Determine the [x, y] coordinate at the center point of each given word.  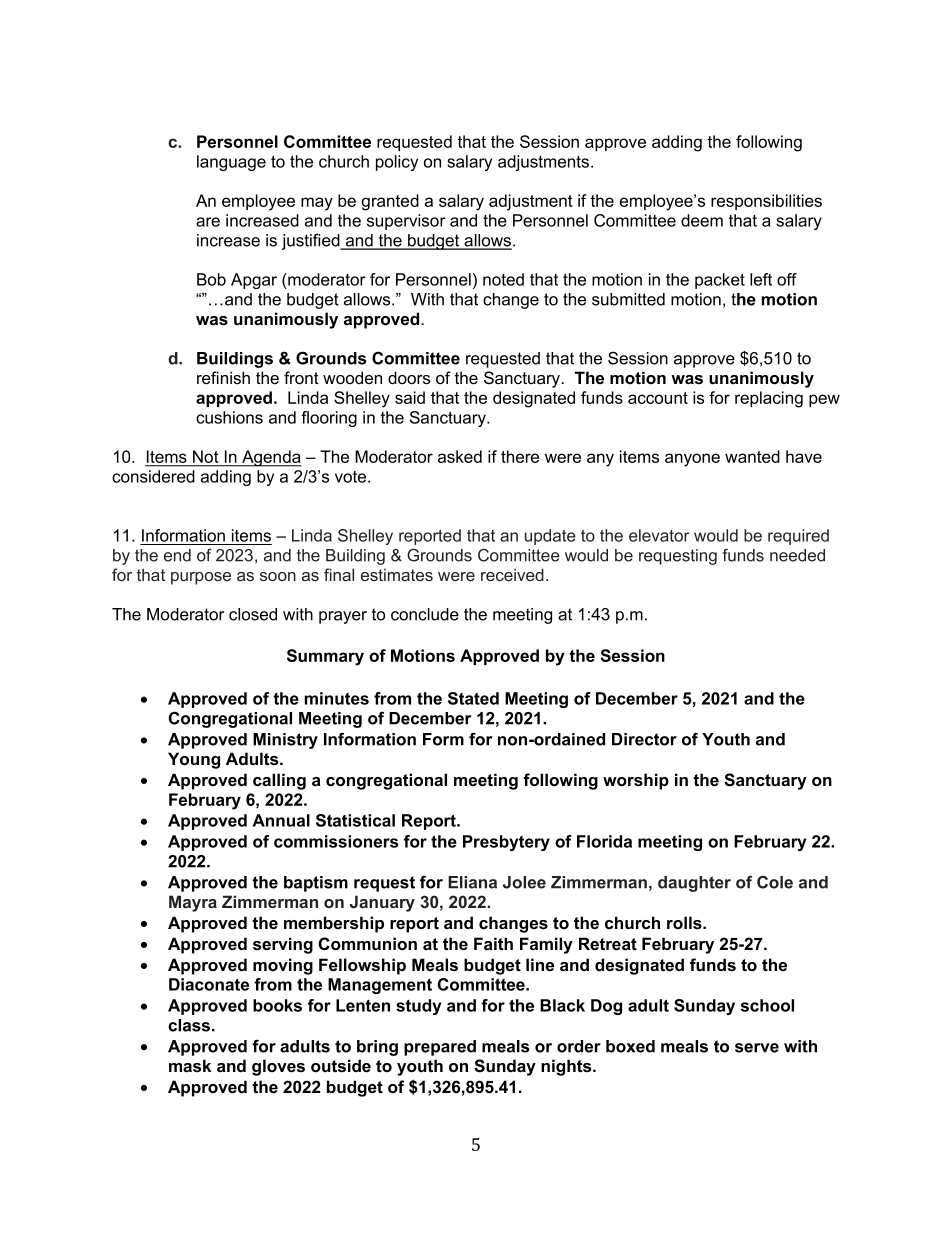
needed [797, 555]
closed [253, 614]
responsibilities [766, 202]
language [231, 163]
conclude [425, 614]
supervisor [406, 222]
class [189, 1025]
